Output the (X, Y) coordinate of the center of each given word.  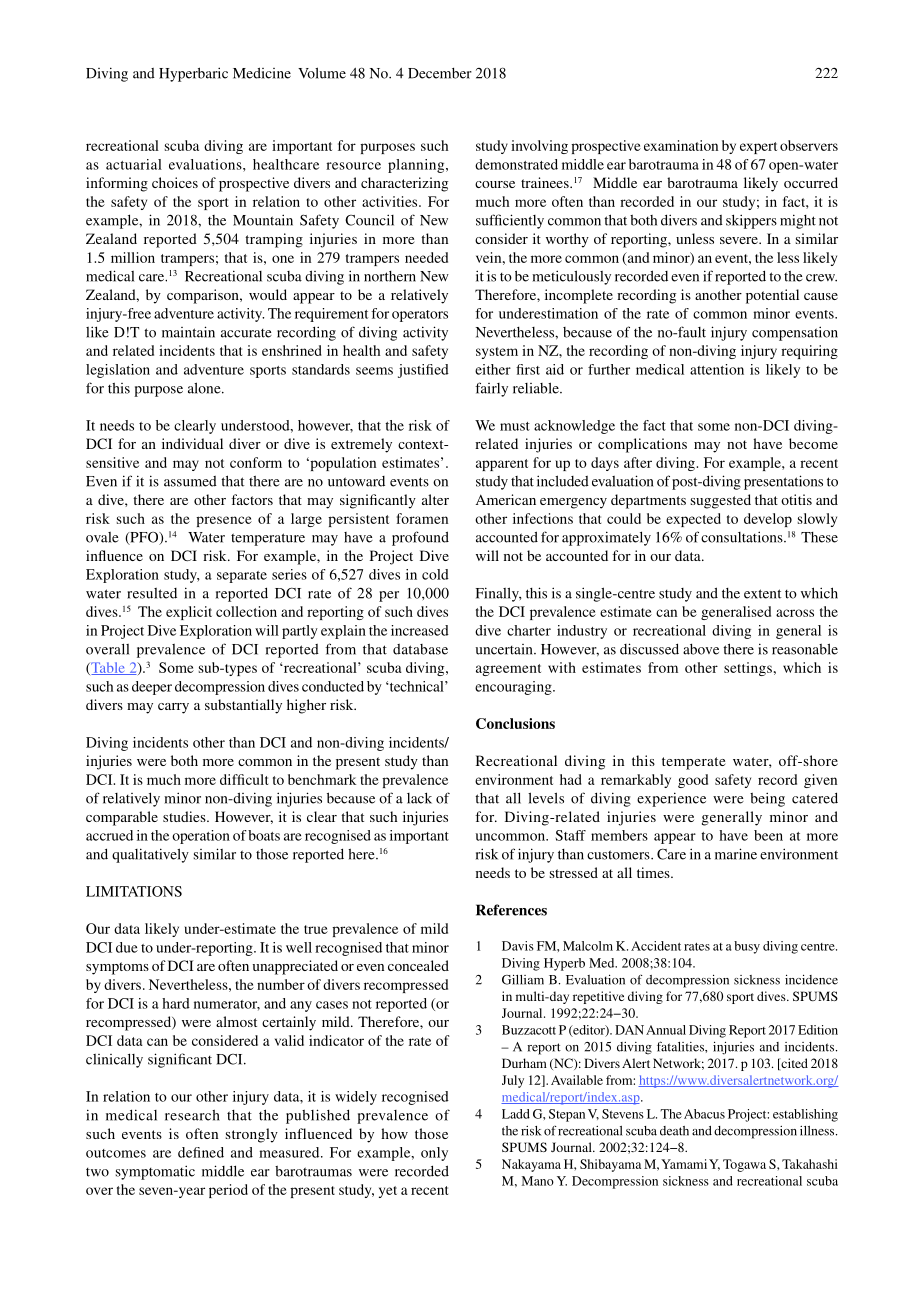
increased (420, 630)
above (701, 649)
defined (201, 1152)
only (434, 1154)
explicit (189, 613)
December (440, 73)
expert (758, 148)
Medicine (262, 73)
